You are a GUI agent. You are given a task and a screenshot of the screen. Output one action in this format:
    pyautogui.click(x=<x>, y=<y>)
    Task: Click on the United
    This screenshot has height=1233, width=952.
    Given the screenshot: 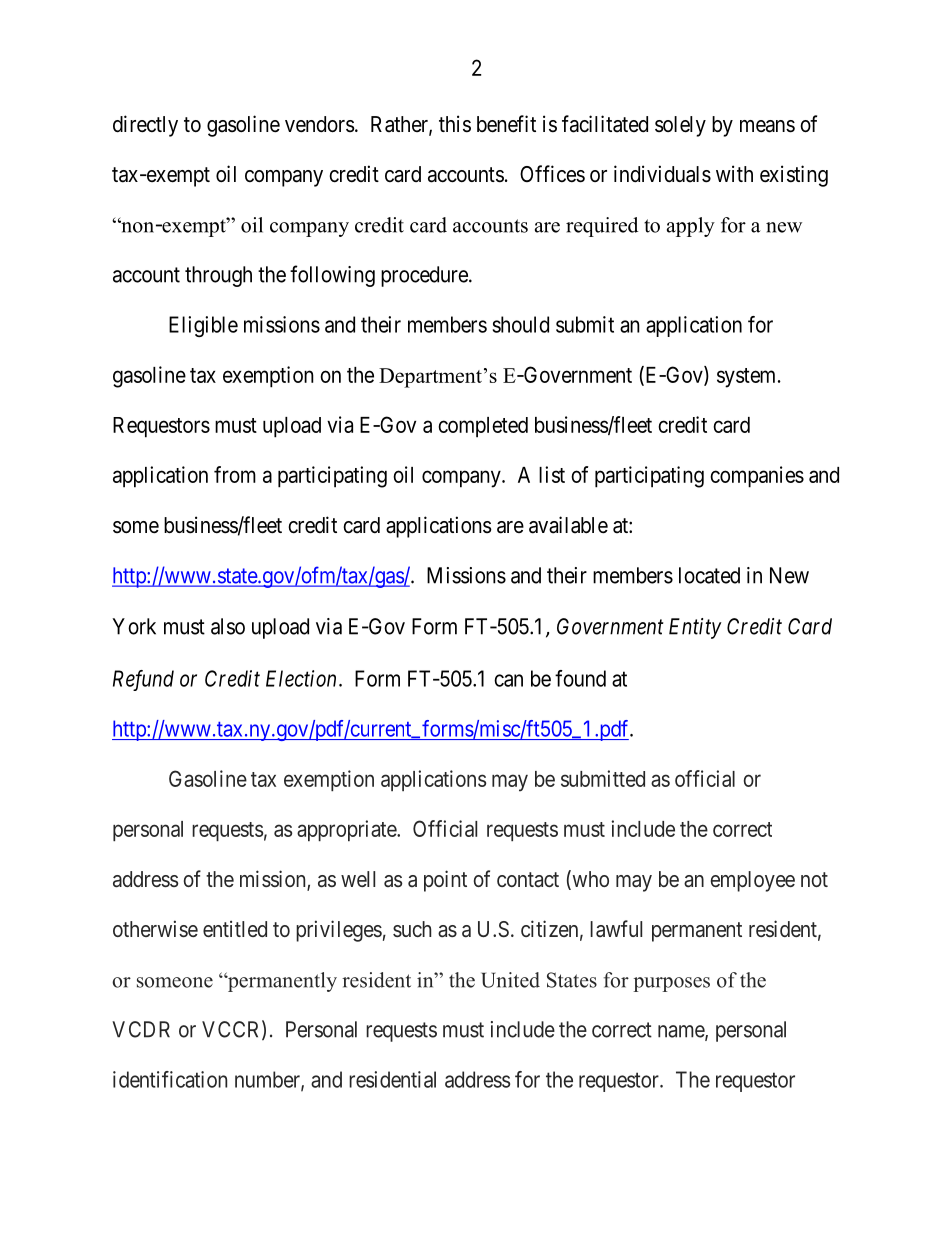 What is the action you would take?
    pyautogui.click(x=510, y=980)
